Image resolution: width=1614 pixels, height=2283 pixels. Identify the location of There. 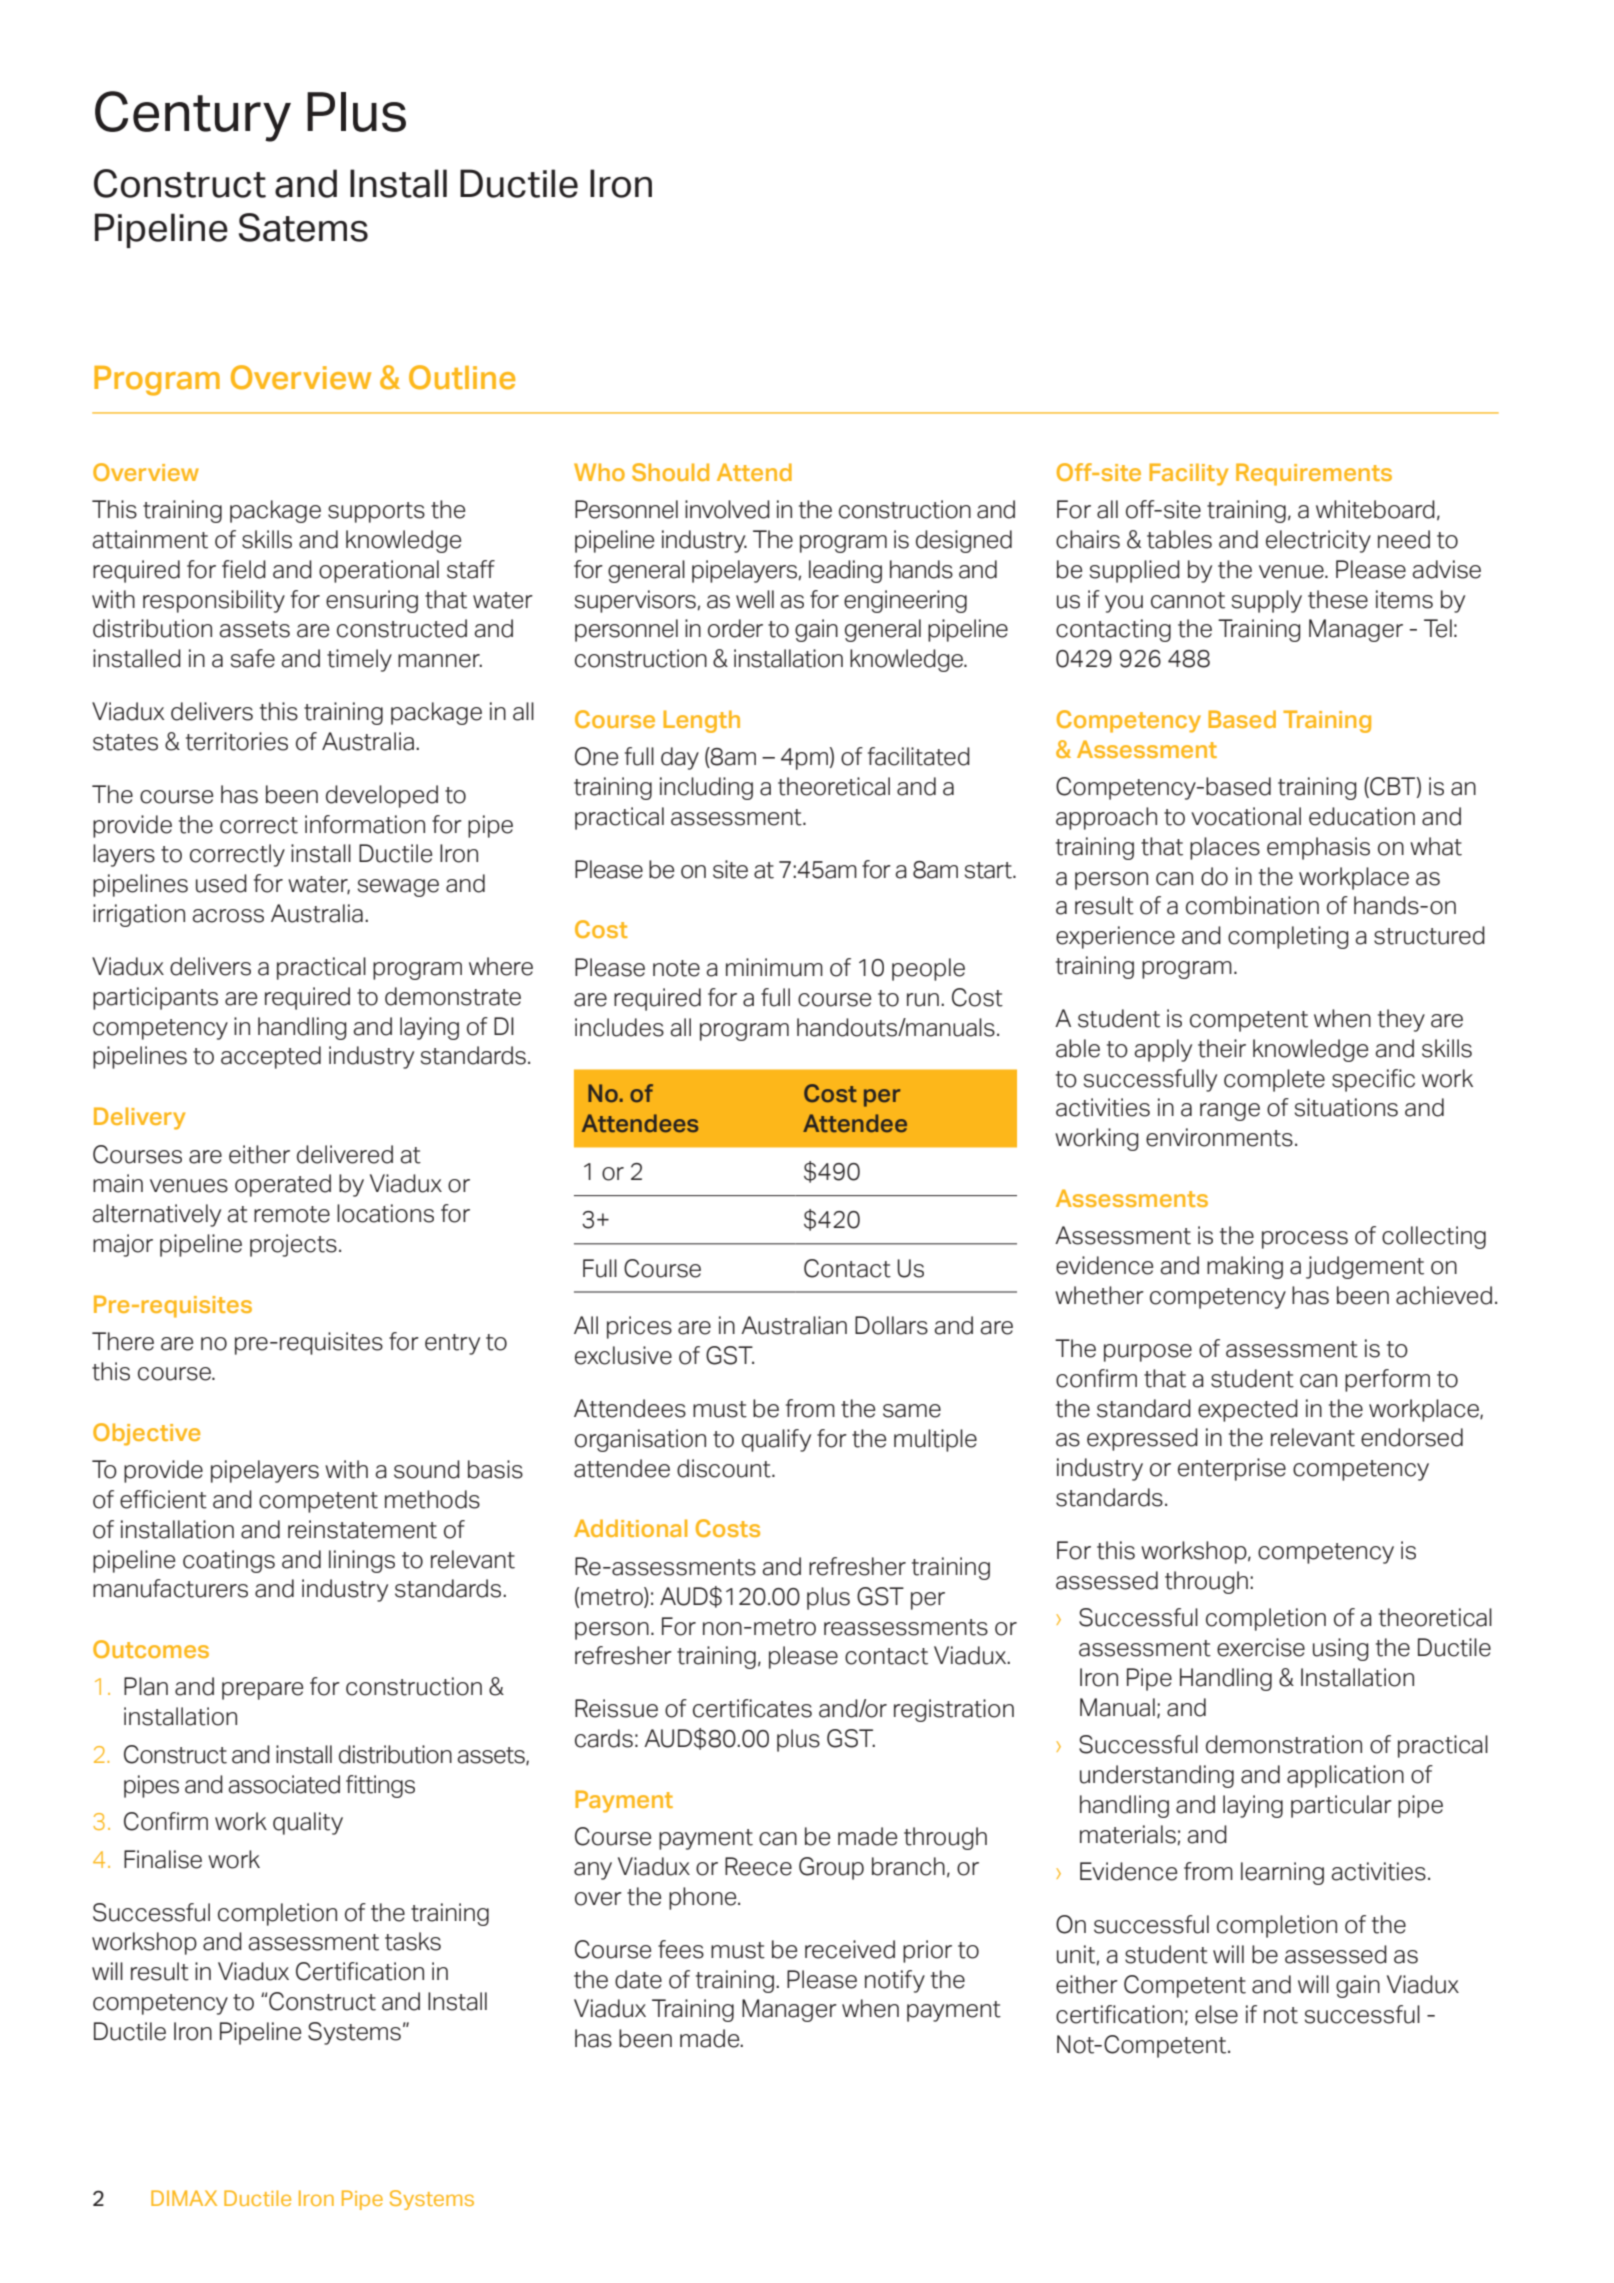
(123, 1341).
